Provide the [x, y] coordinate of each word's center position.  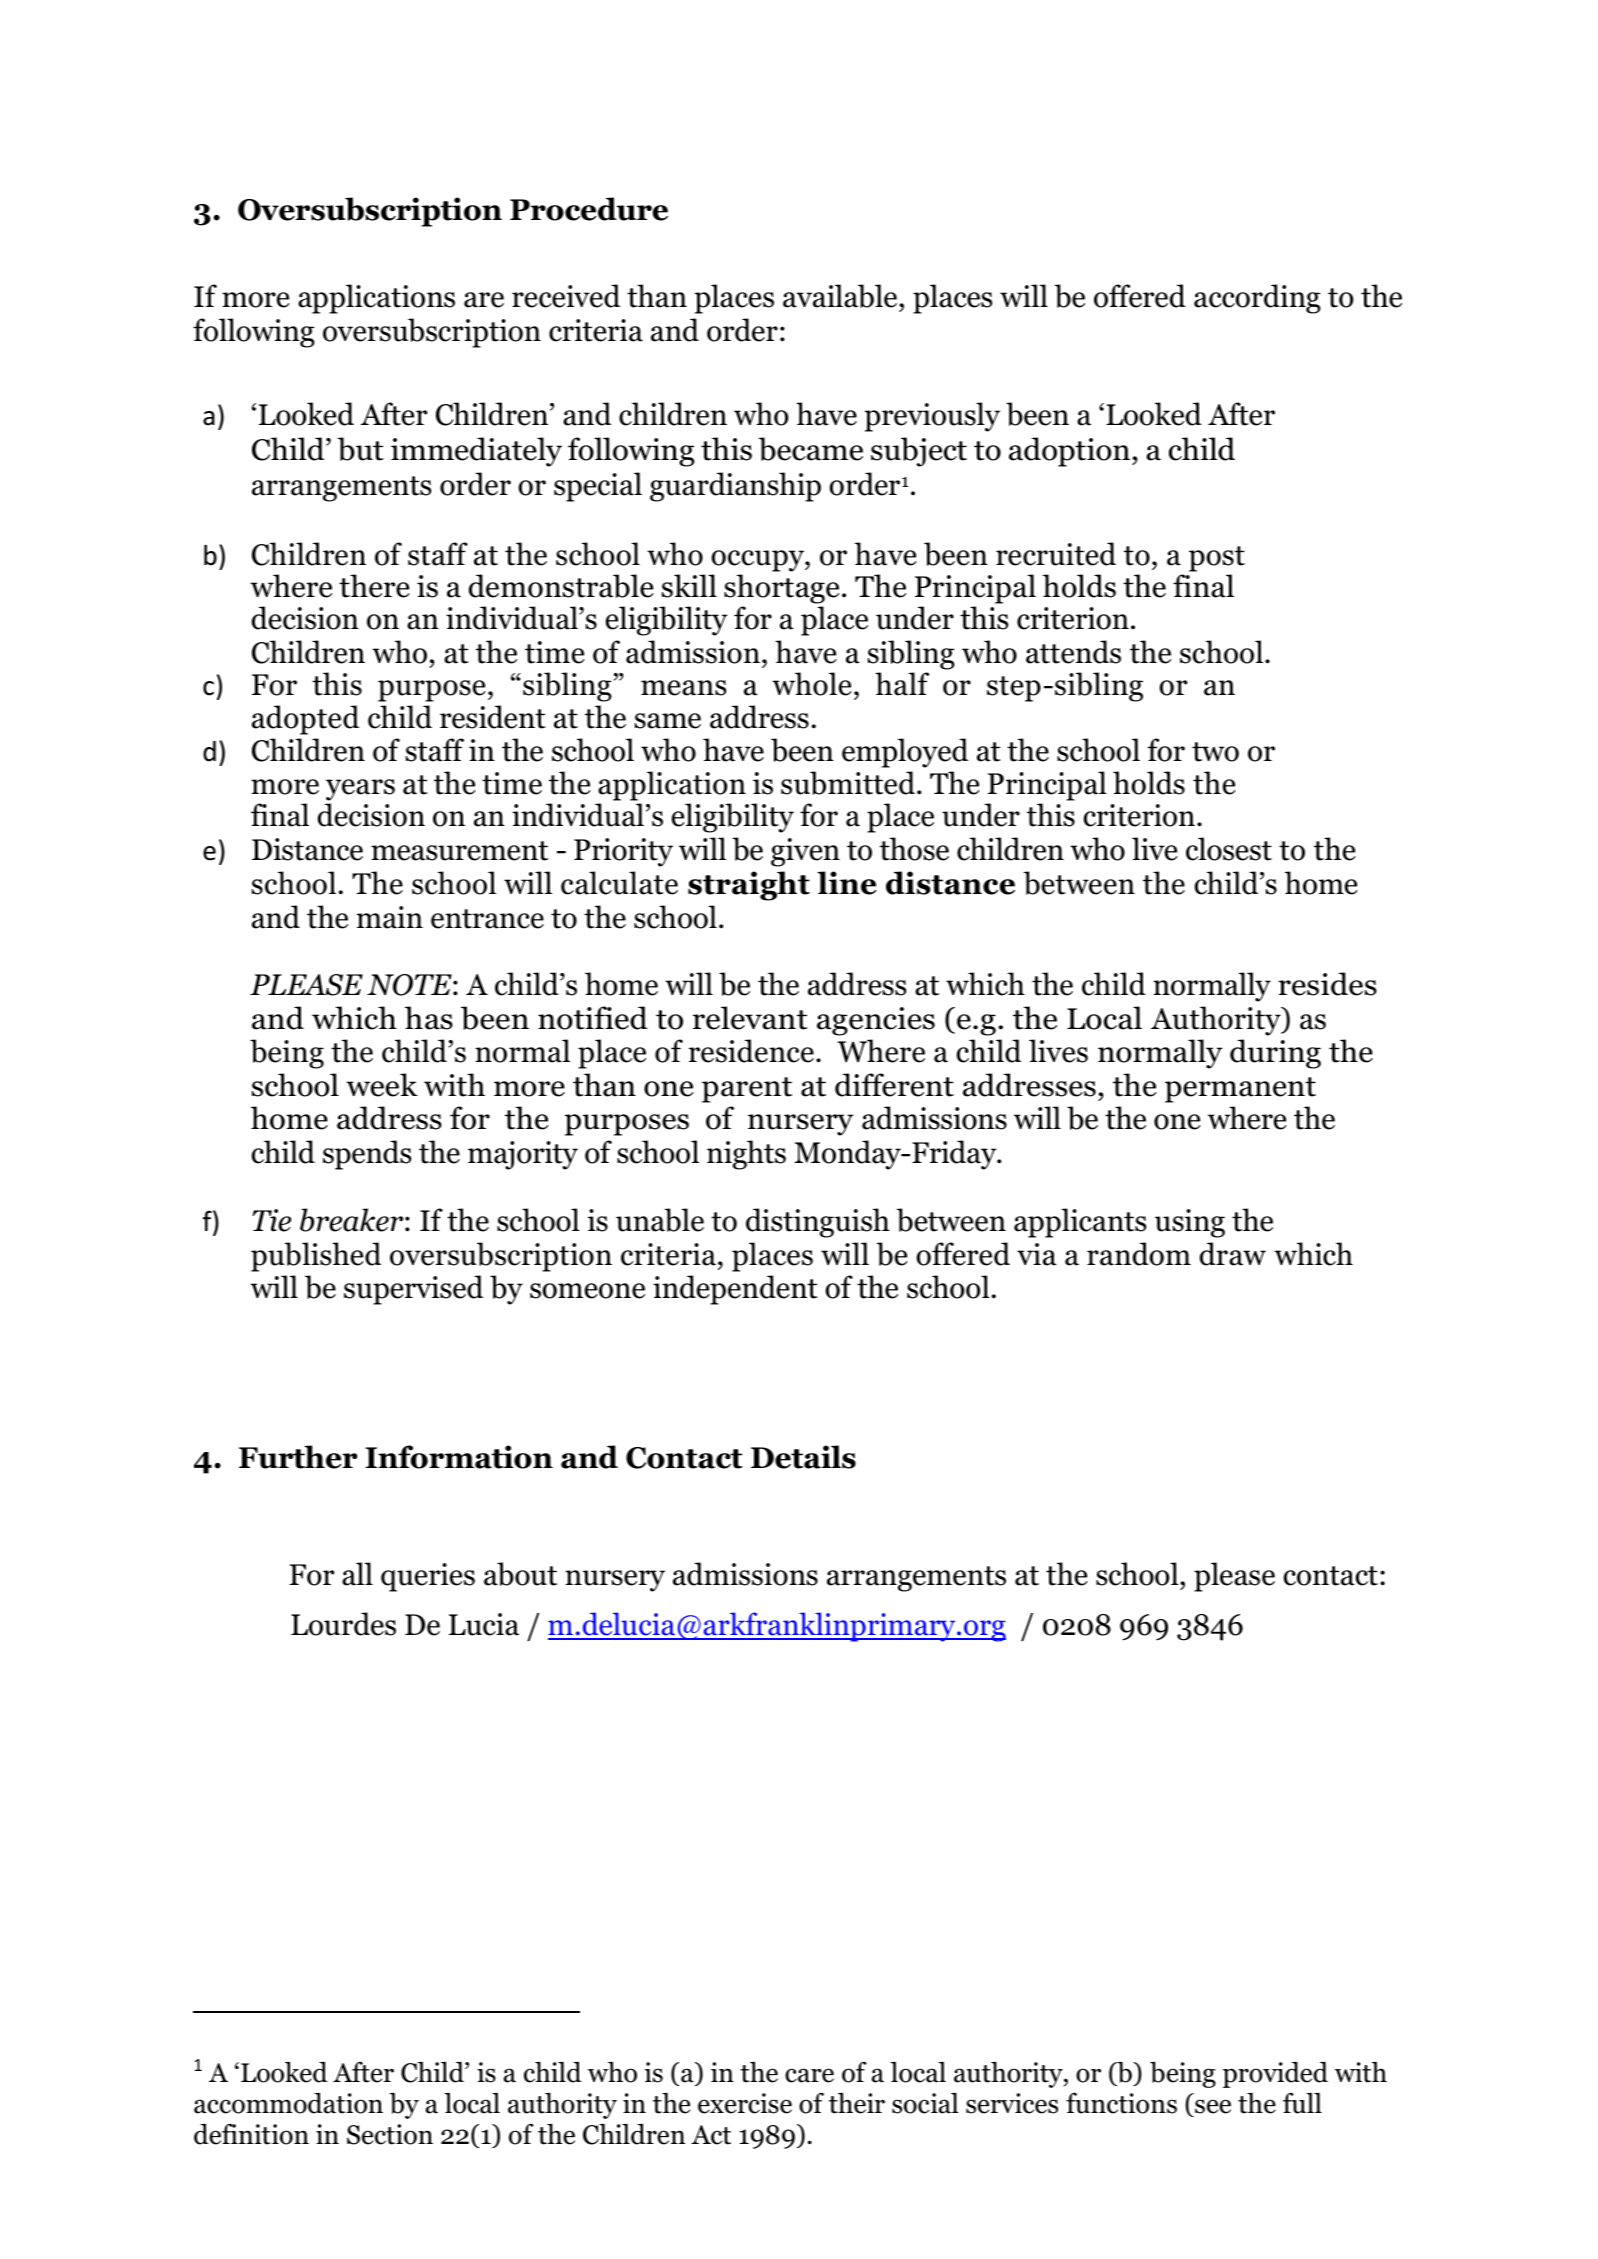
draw [1233, 1254]
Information [459, 1457]
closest [1229, 849]
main [390, 917]
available [841, 296]
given [805, 852]
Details [803, 1457]
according [1257, 299]
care [809, 2075]
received [566, 296]
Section [390, 2134]
